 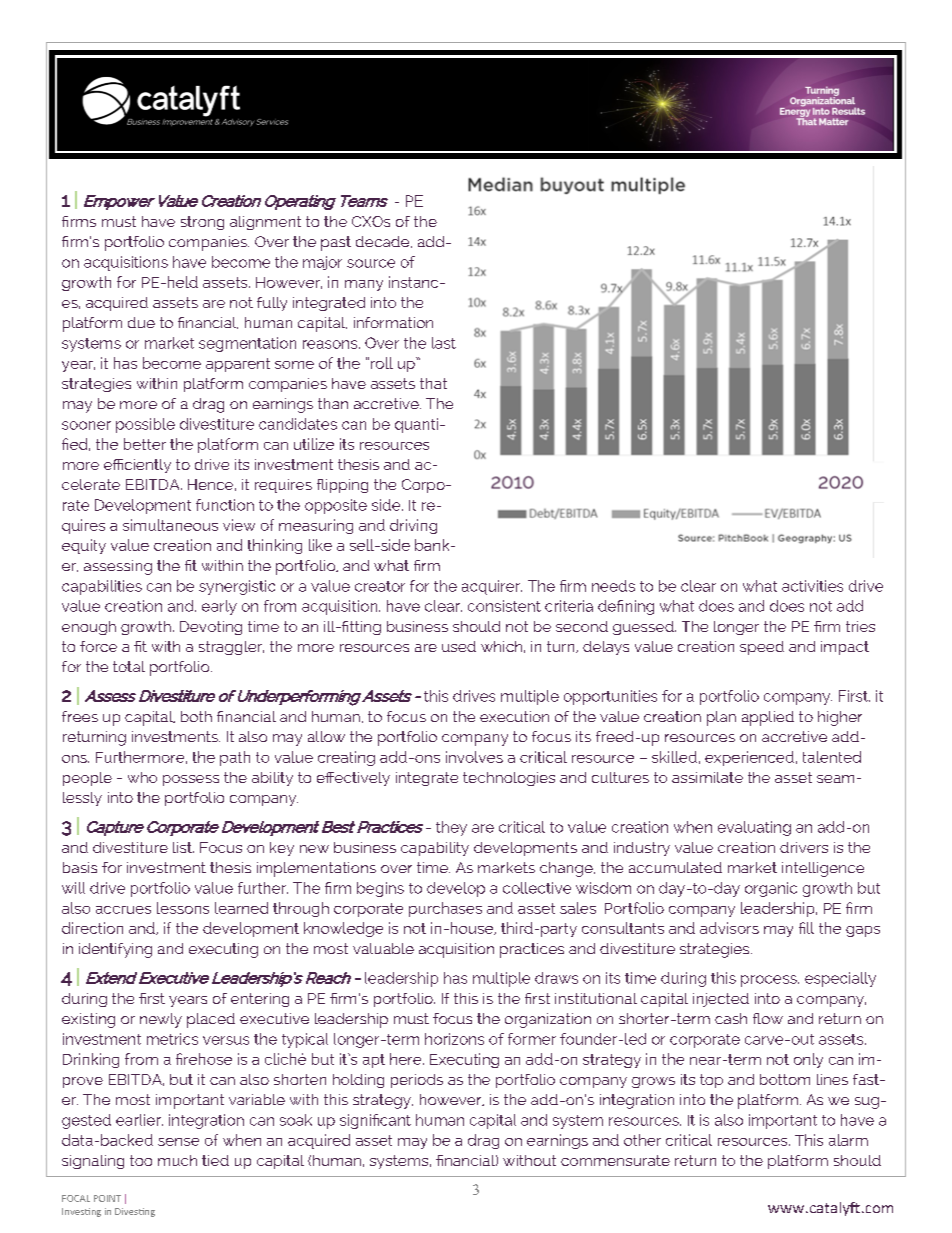 I want to click on much, so click(x=177, y=1160).
